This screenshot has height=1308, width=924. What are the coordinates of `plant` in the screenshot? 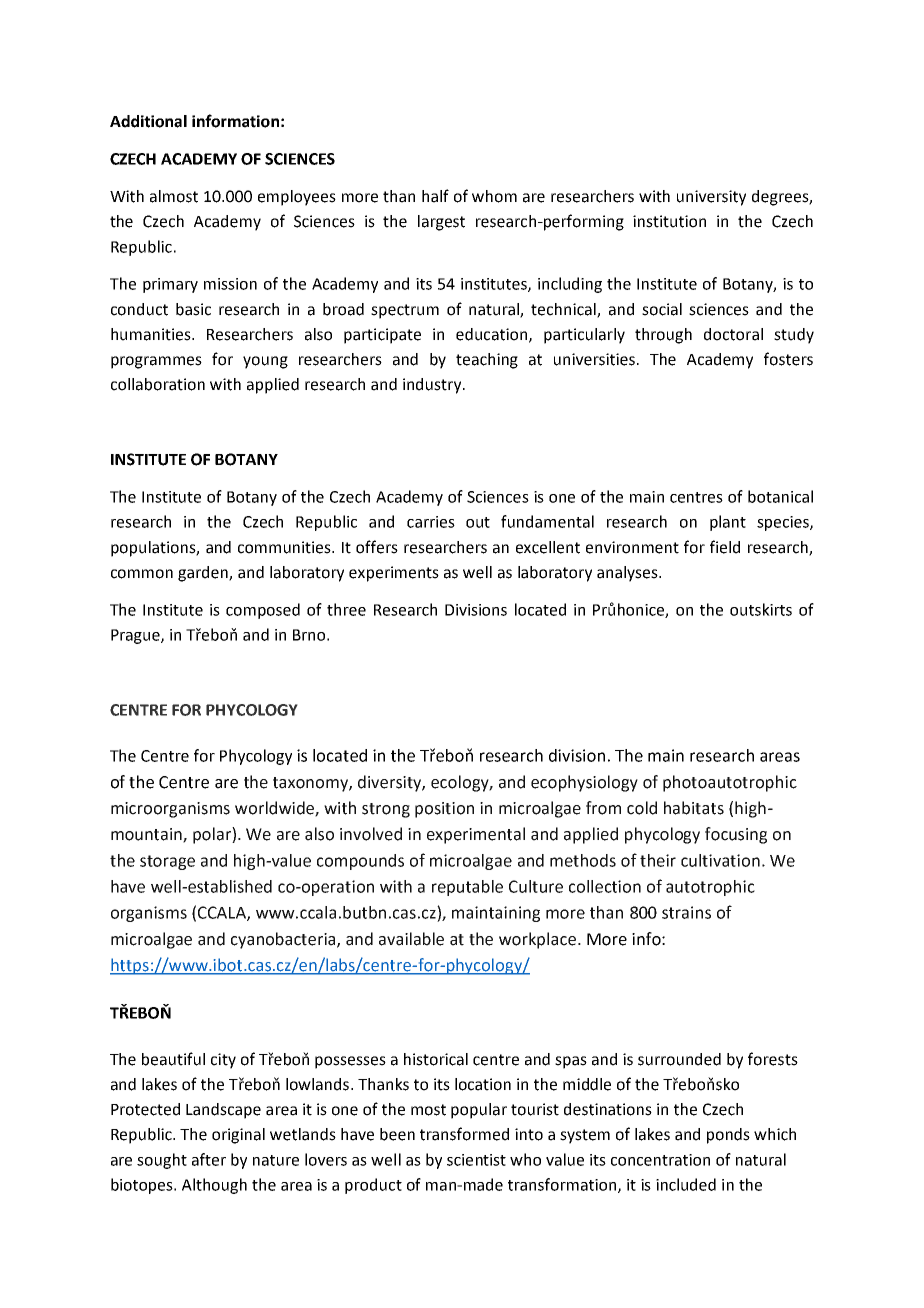 It's located at (728, 523).
